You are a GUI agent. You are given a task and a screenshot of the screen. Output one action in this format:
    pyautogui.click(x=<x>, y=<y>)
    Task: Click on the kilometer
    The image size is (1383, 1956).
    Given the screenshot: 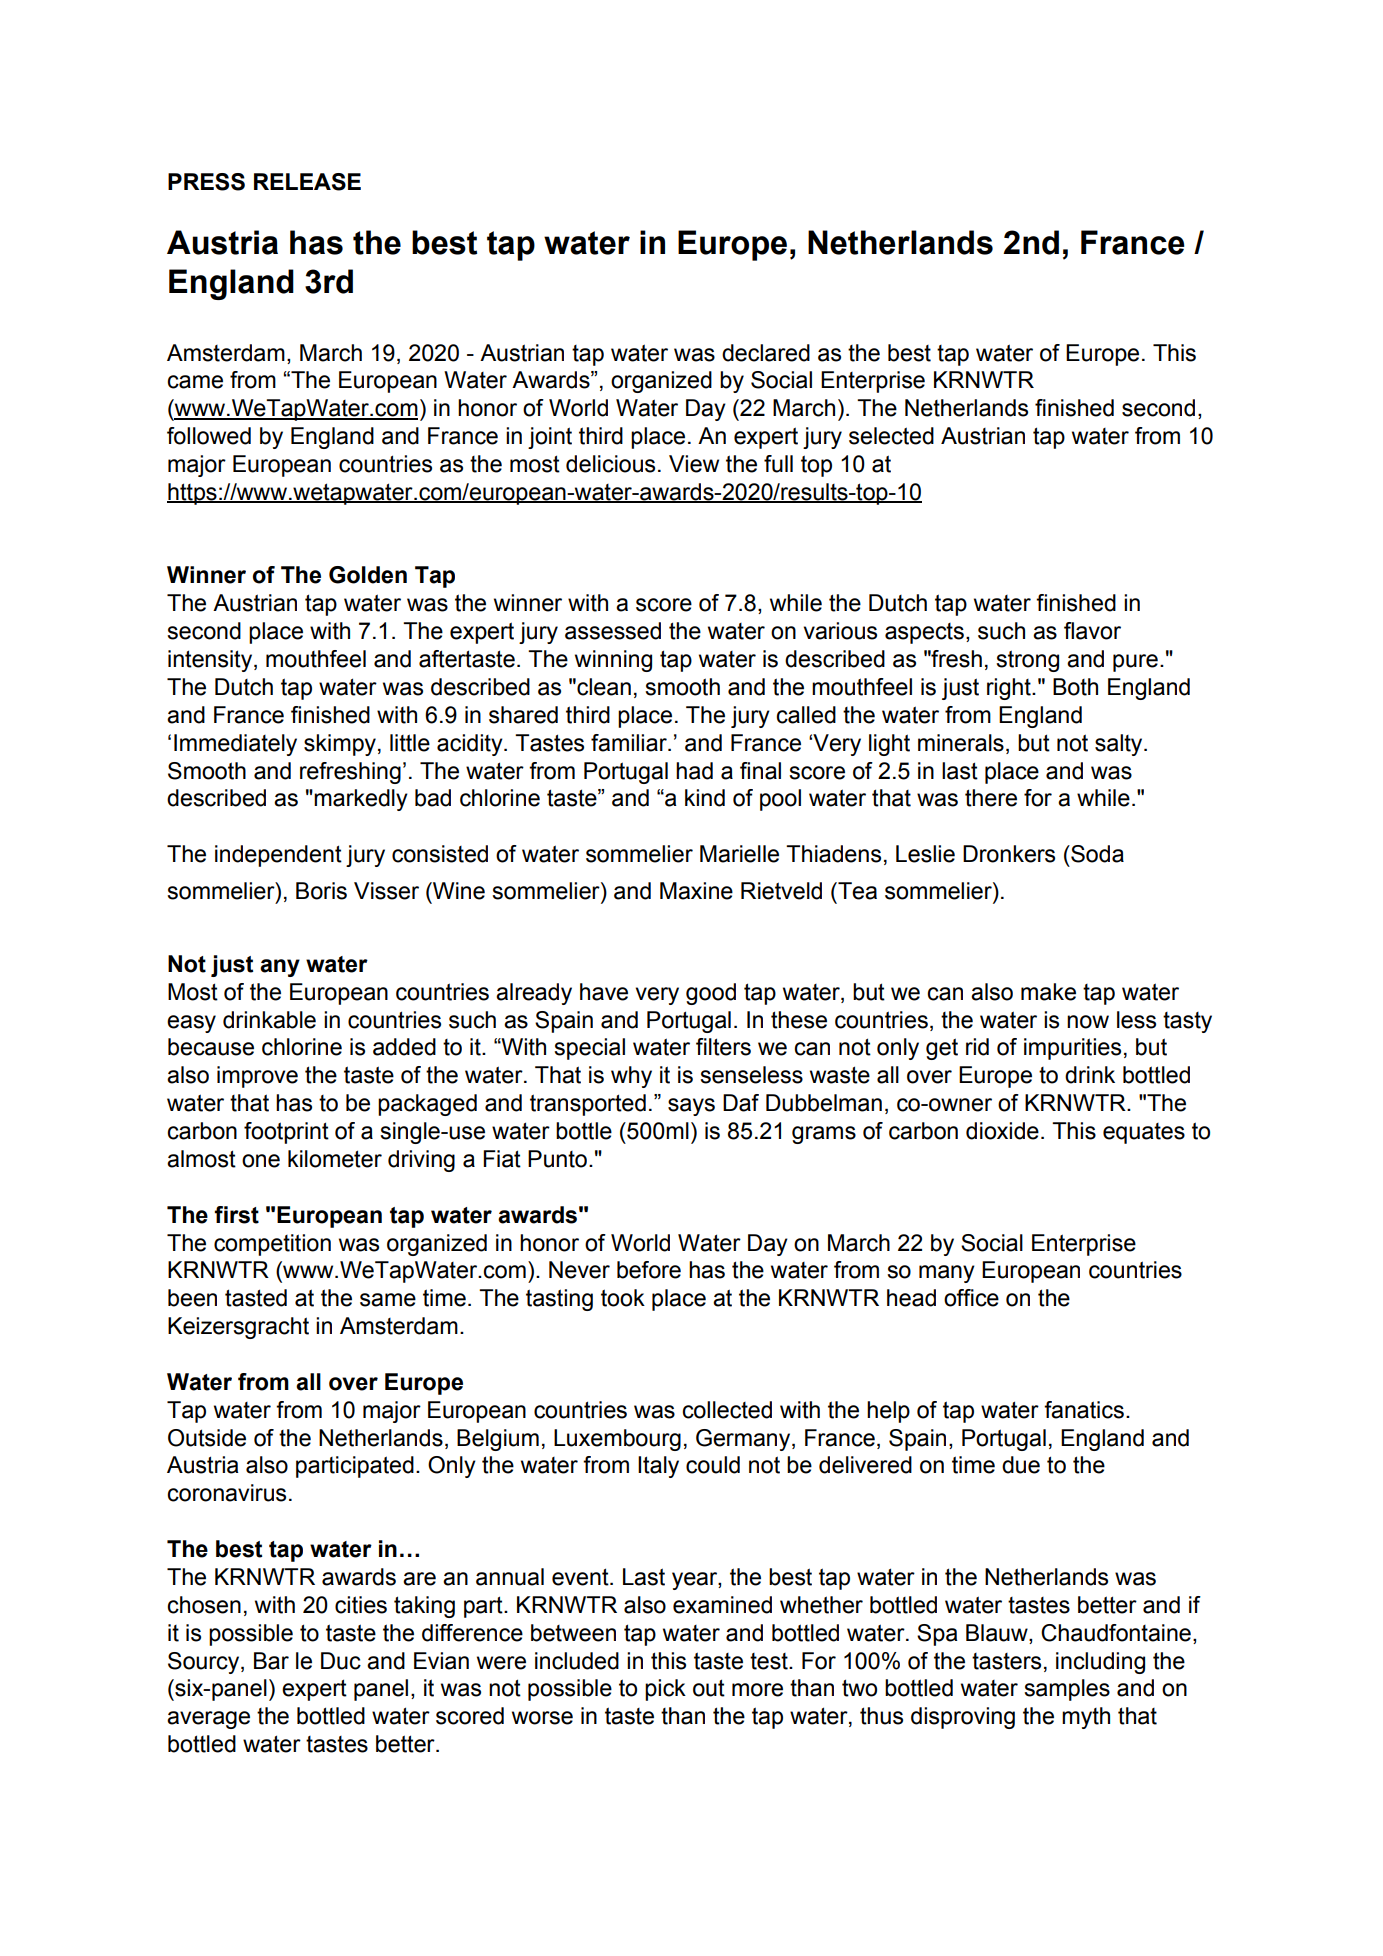 What is the action you would take?
    pyautogui.click(x=335, y=1159)
